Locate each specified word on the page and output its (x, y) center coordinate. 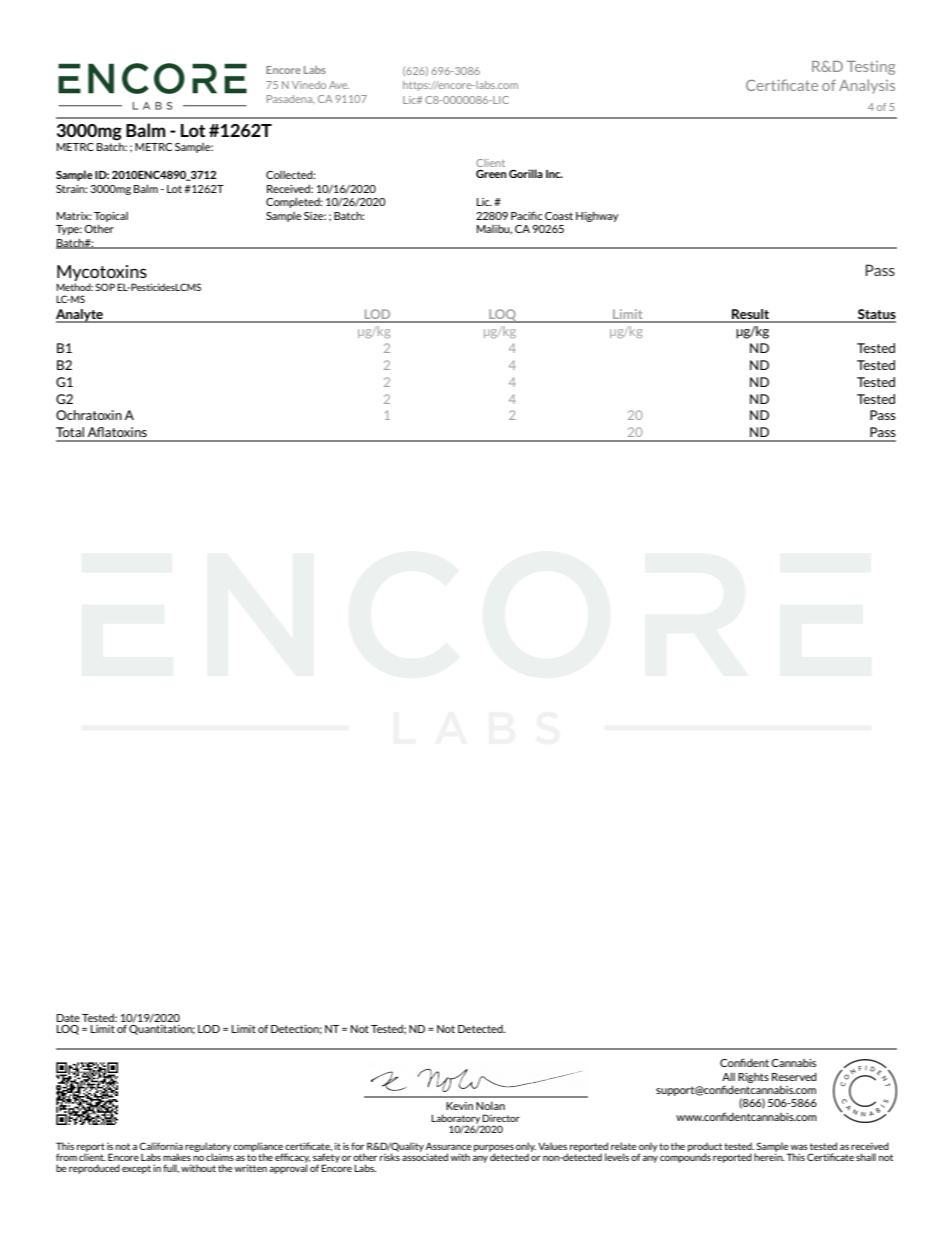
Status (876, 315)
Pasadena (291, 99)
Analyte (80, 316)
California (161, 1146)
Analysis (867, 86)
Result (751, 315)
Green (491, 174)
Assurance (448, 1146)
